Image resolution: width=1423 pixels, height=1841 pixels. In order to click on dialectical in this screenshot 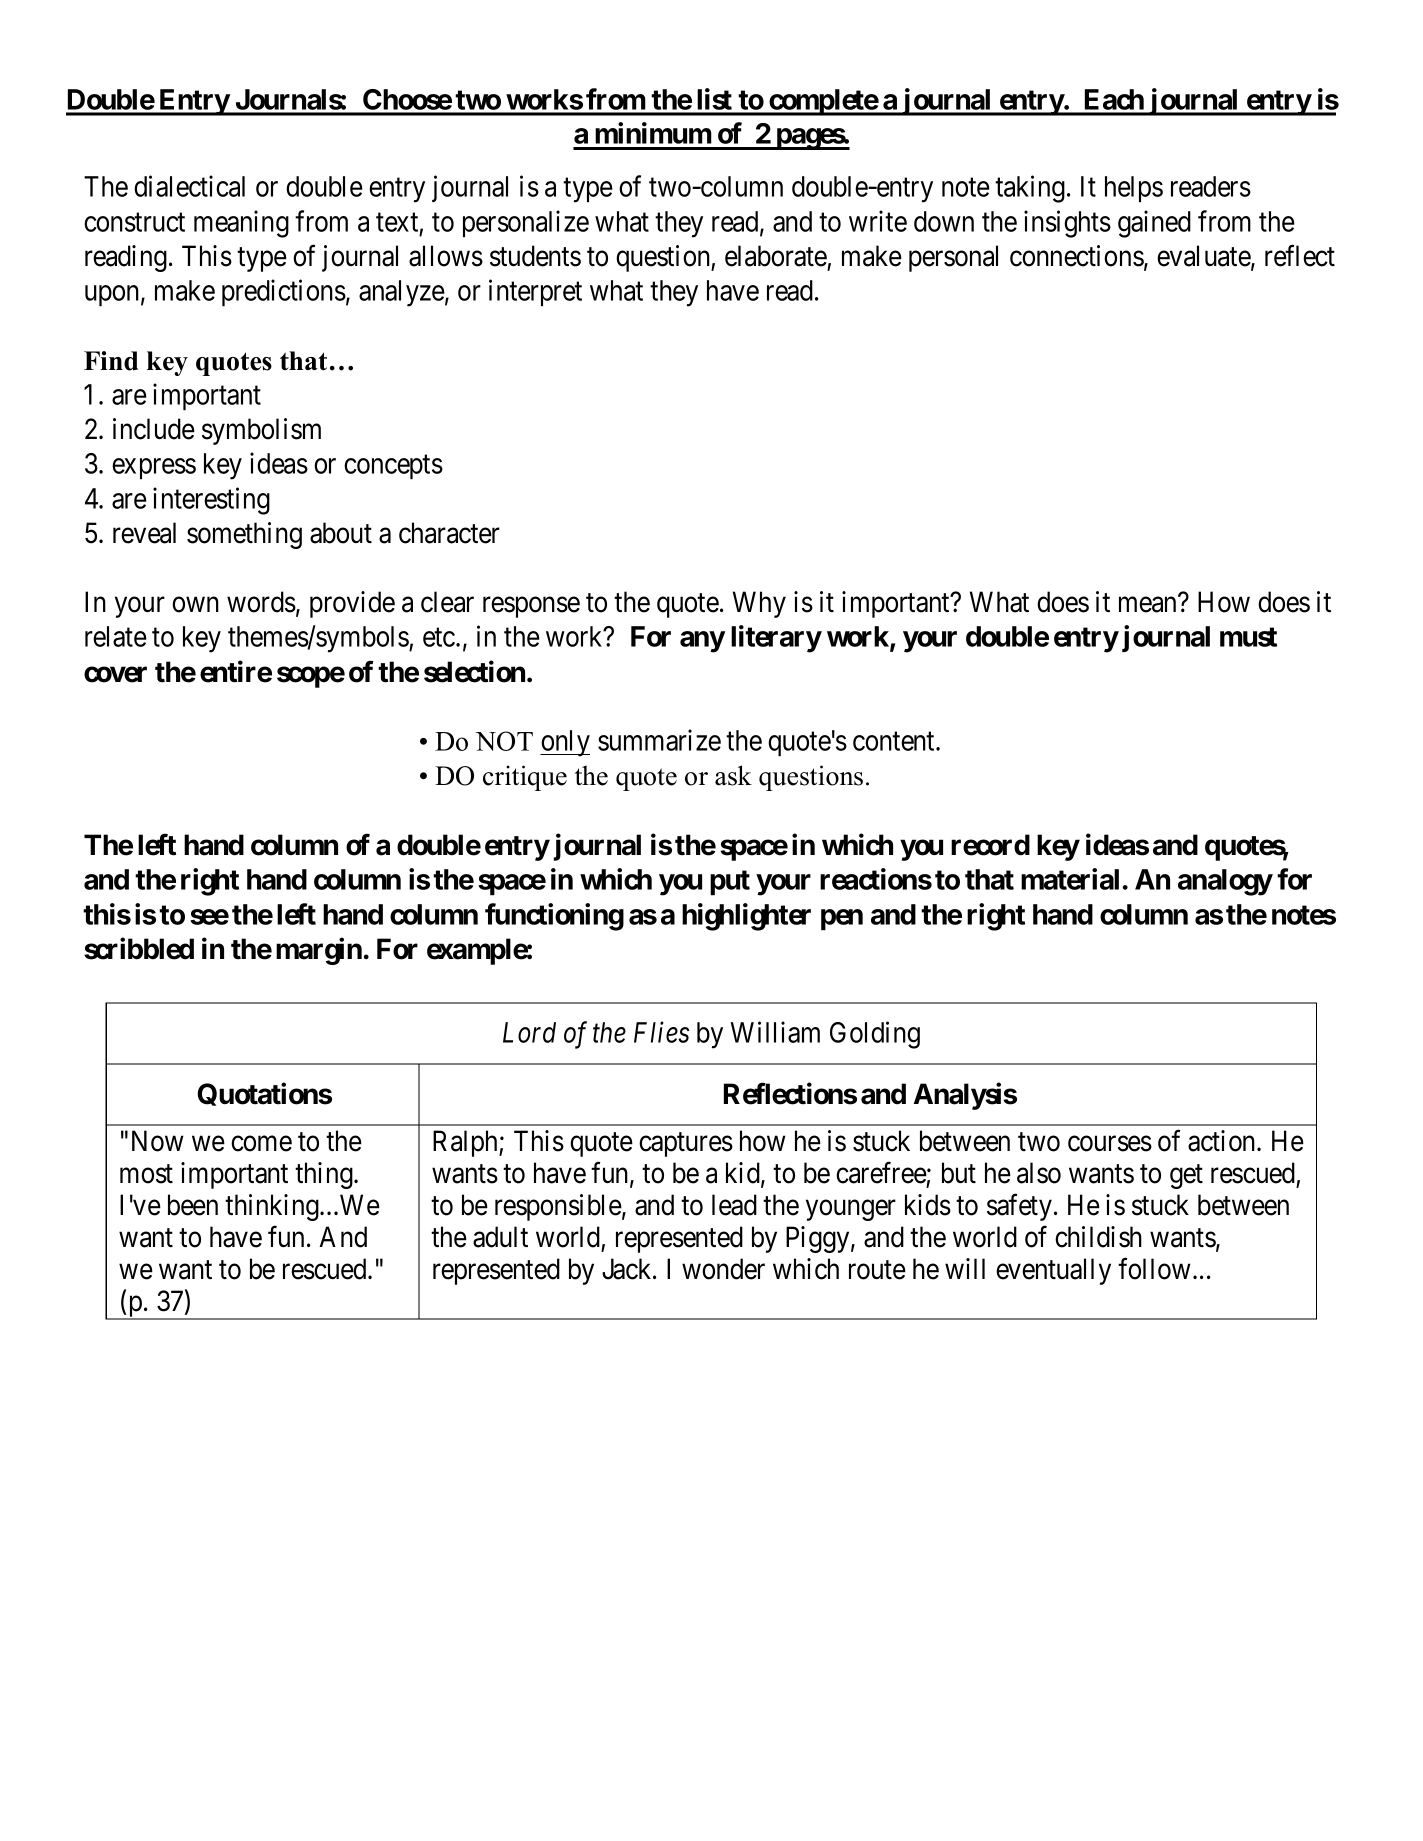, I will do `click(189, 186)`.
